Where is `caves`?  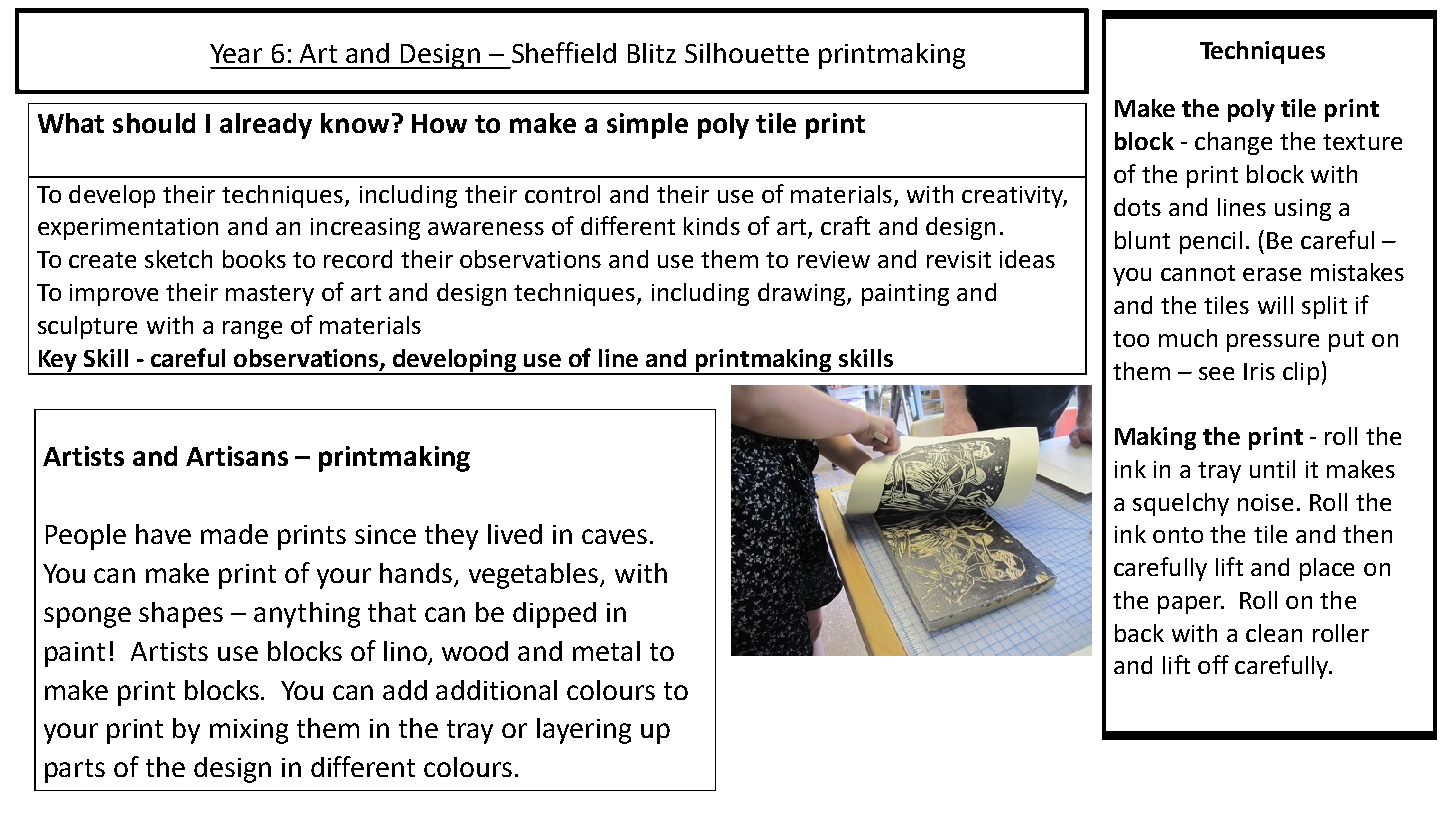 caves is located at coordinates (614, 536).
